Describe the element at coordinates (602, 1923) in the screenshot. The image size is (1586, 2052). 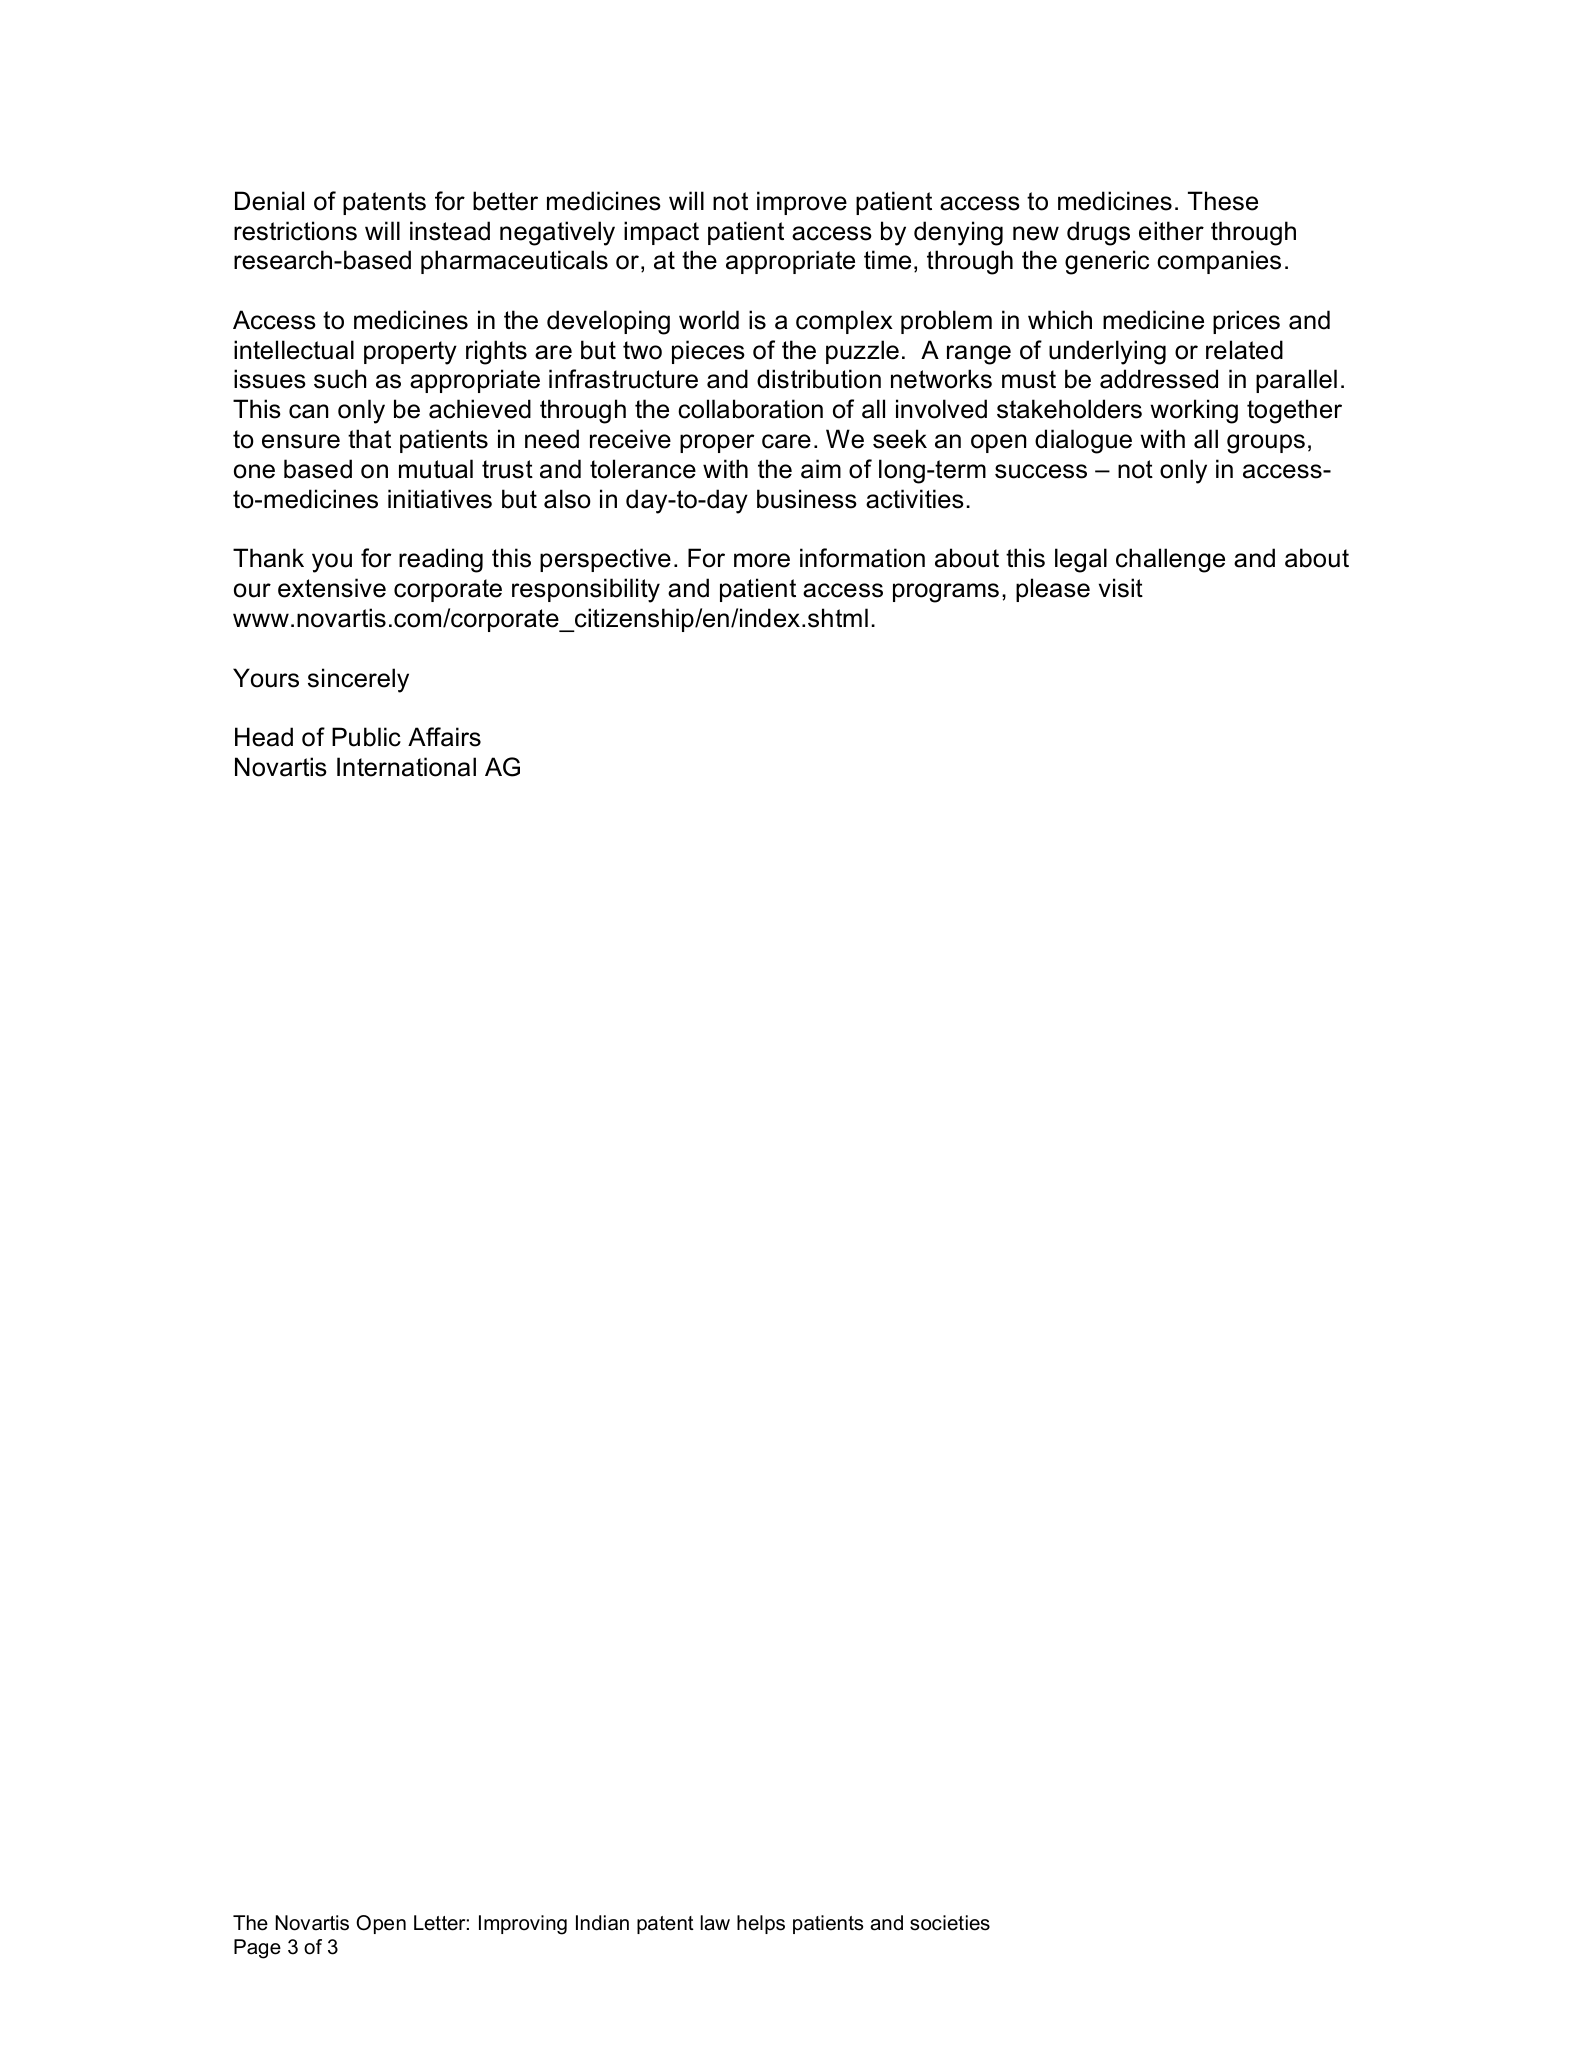
I see `Indian` at that location.
